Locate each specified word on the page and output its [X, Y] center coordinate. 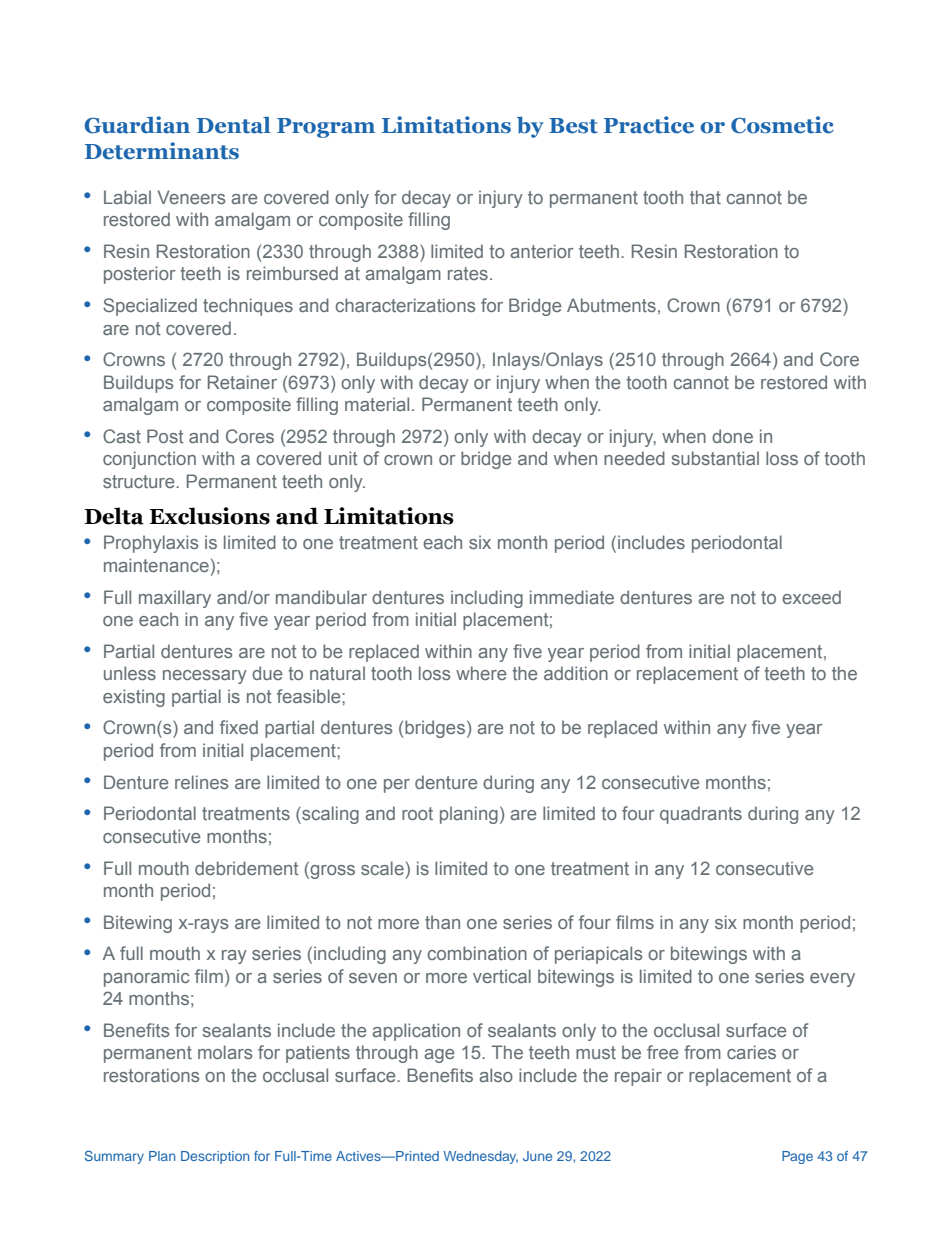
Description [215, 1157]
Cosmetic [782, 125]
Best [573, 126]
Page [797, 1157]
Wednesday [480, 1157]
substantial [715, 458]
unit [343, 458]
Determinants [162, 151]
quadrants [701, 815]
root [417, 813]
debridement [247, 868]
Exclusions [209, 516]
